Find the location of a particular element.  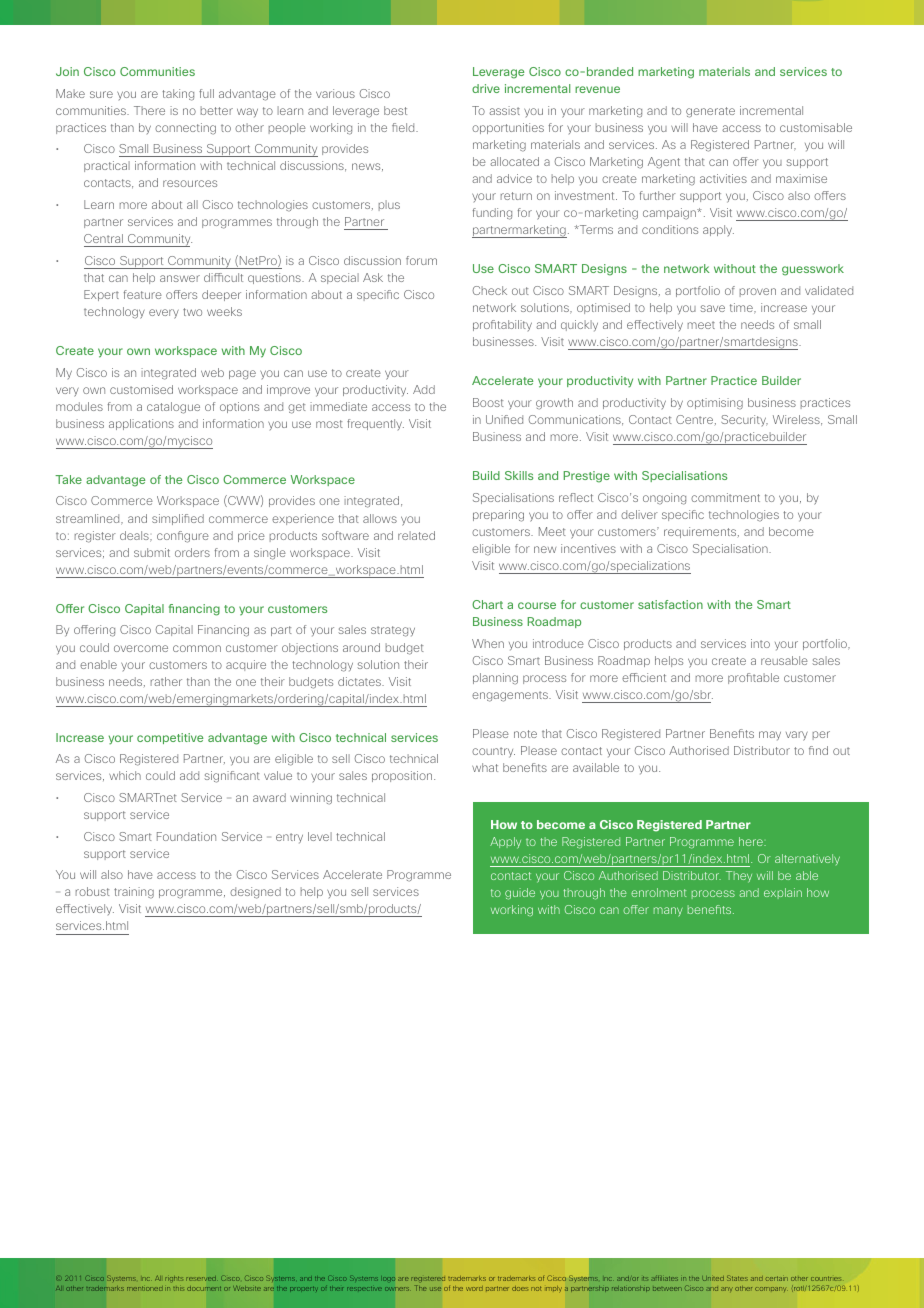

into is located at coordinates (760, 643).
